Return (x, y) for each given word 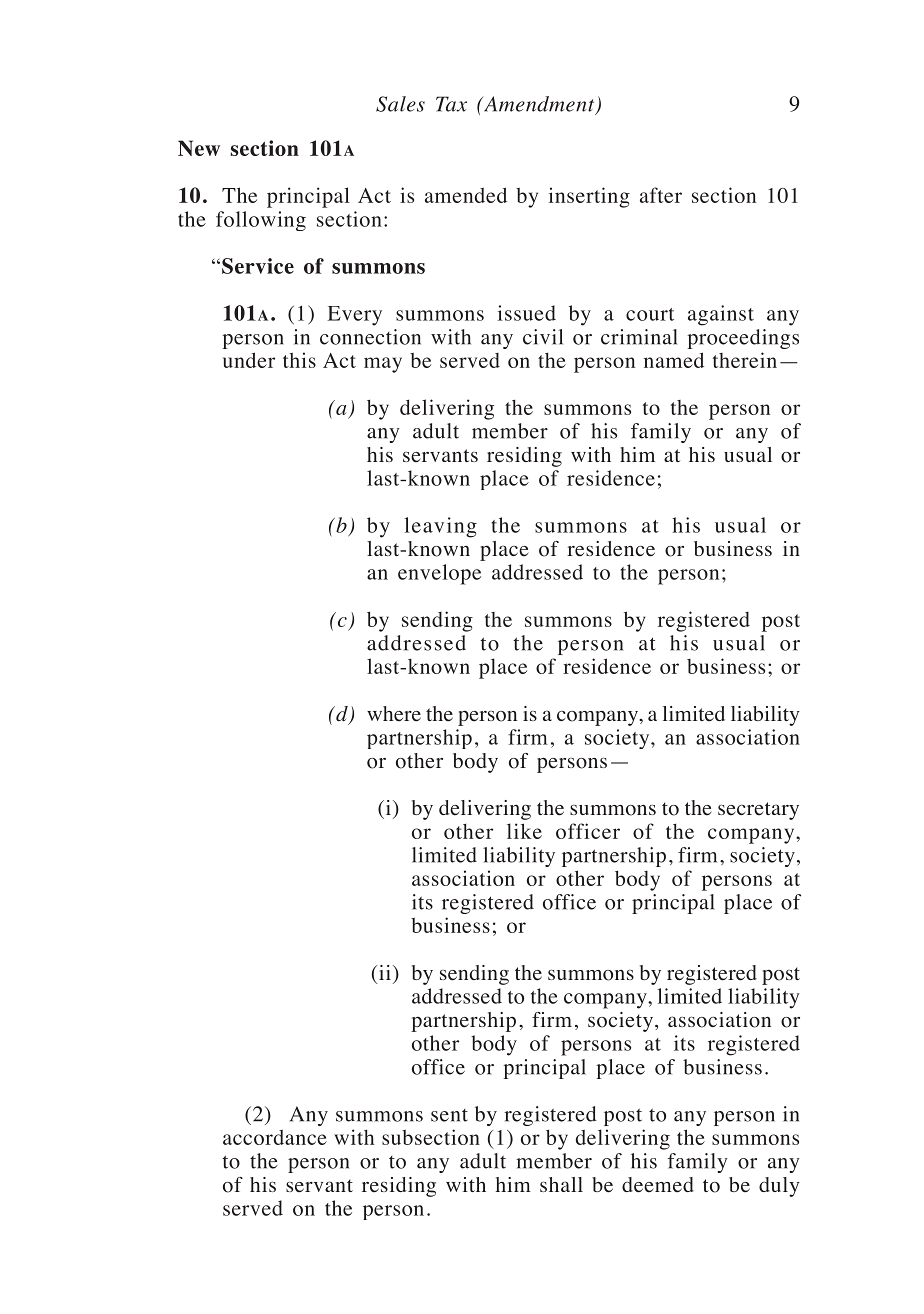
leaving (440, 527)
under (249, 360)
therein (745, 360)
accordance (275, 1137)
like (524, 831)
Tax (451, 104)
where (394, 714)
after (661, 195)
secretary (758, 811)
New (199, 148)
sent (449, 1115)
